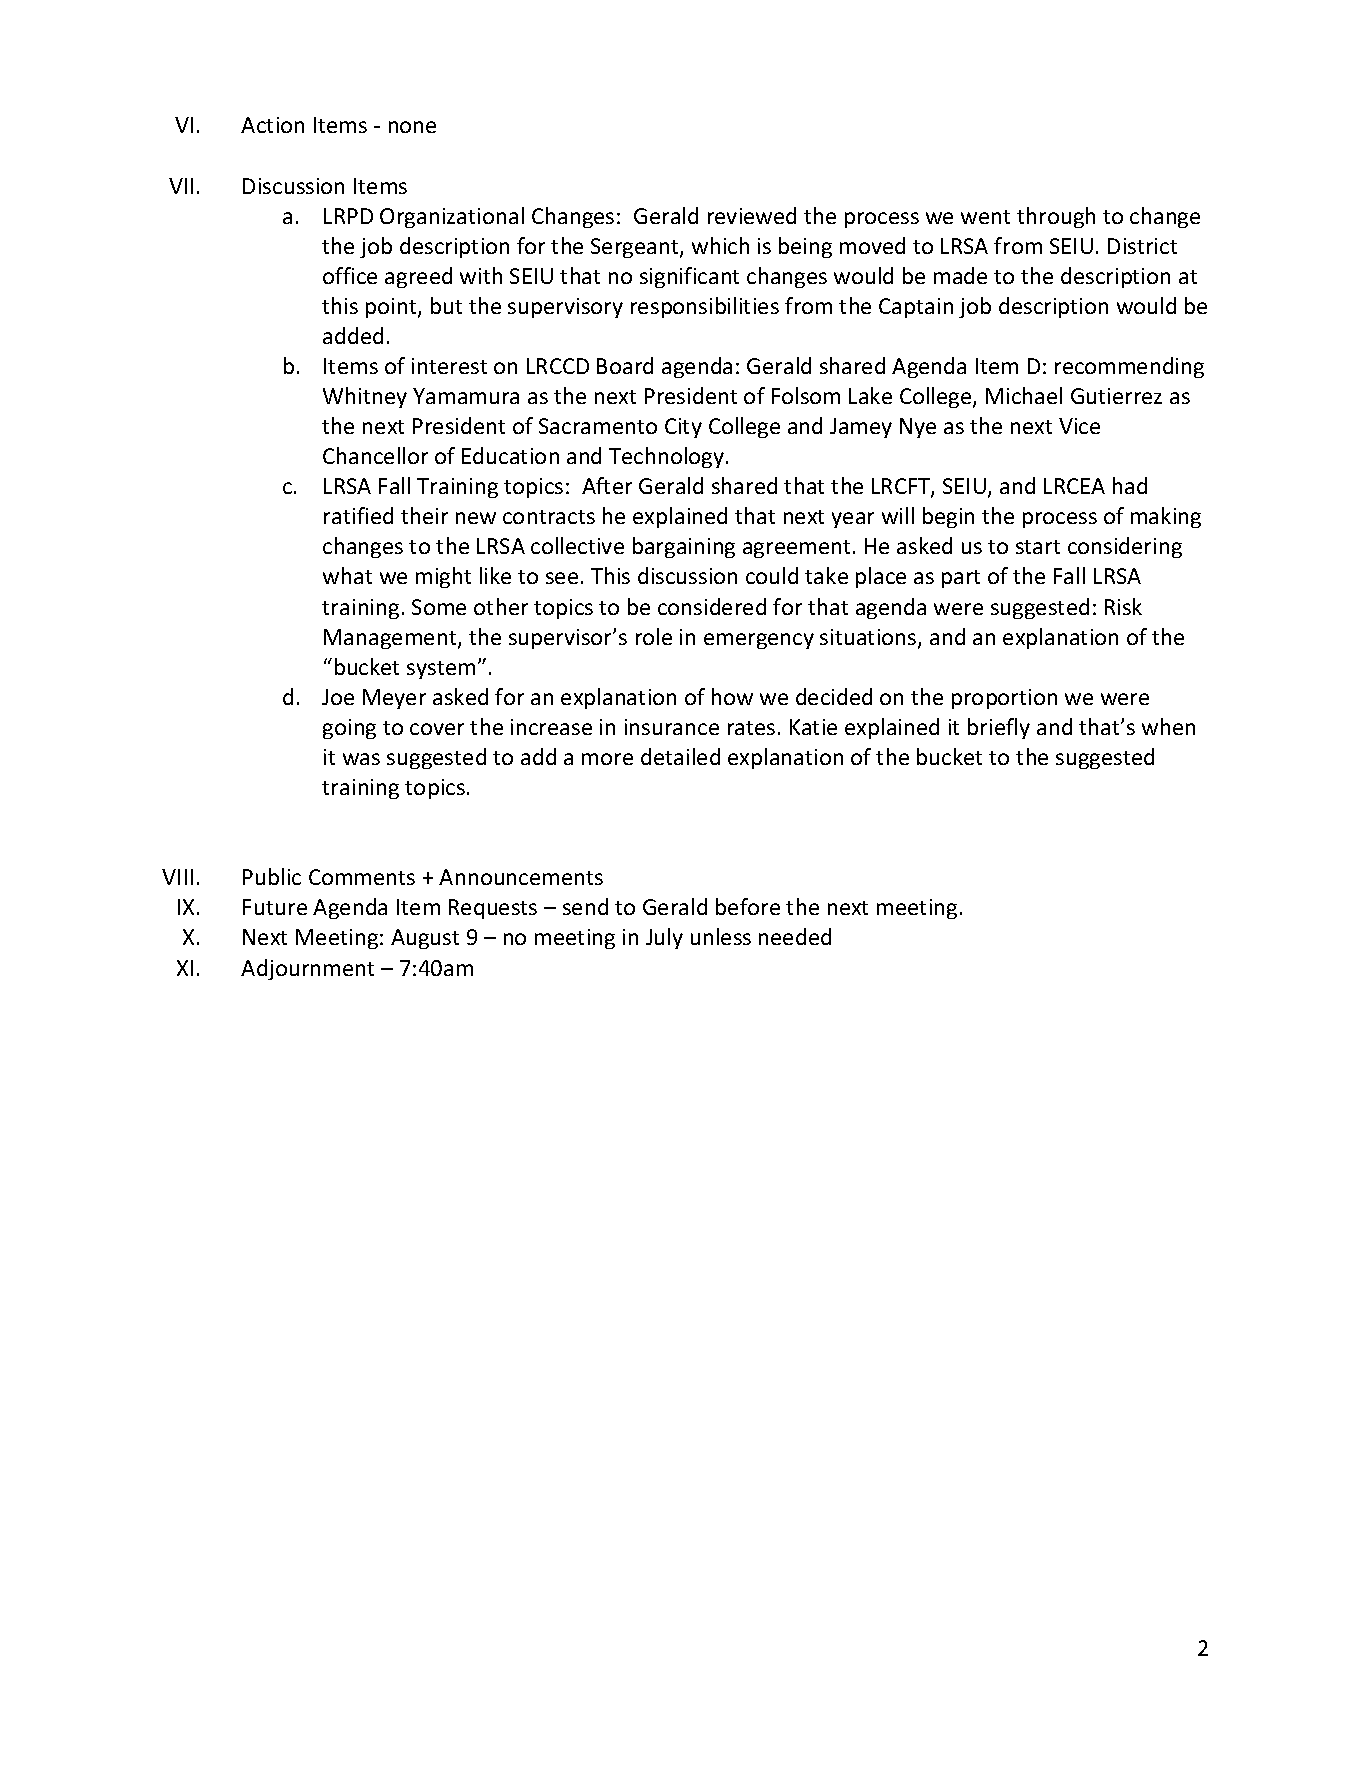 The width and height of the screenshot is (1371, 1774). I want to click on Adjournment, so click(307, 969).
